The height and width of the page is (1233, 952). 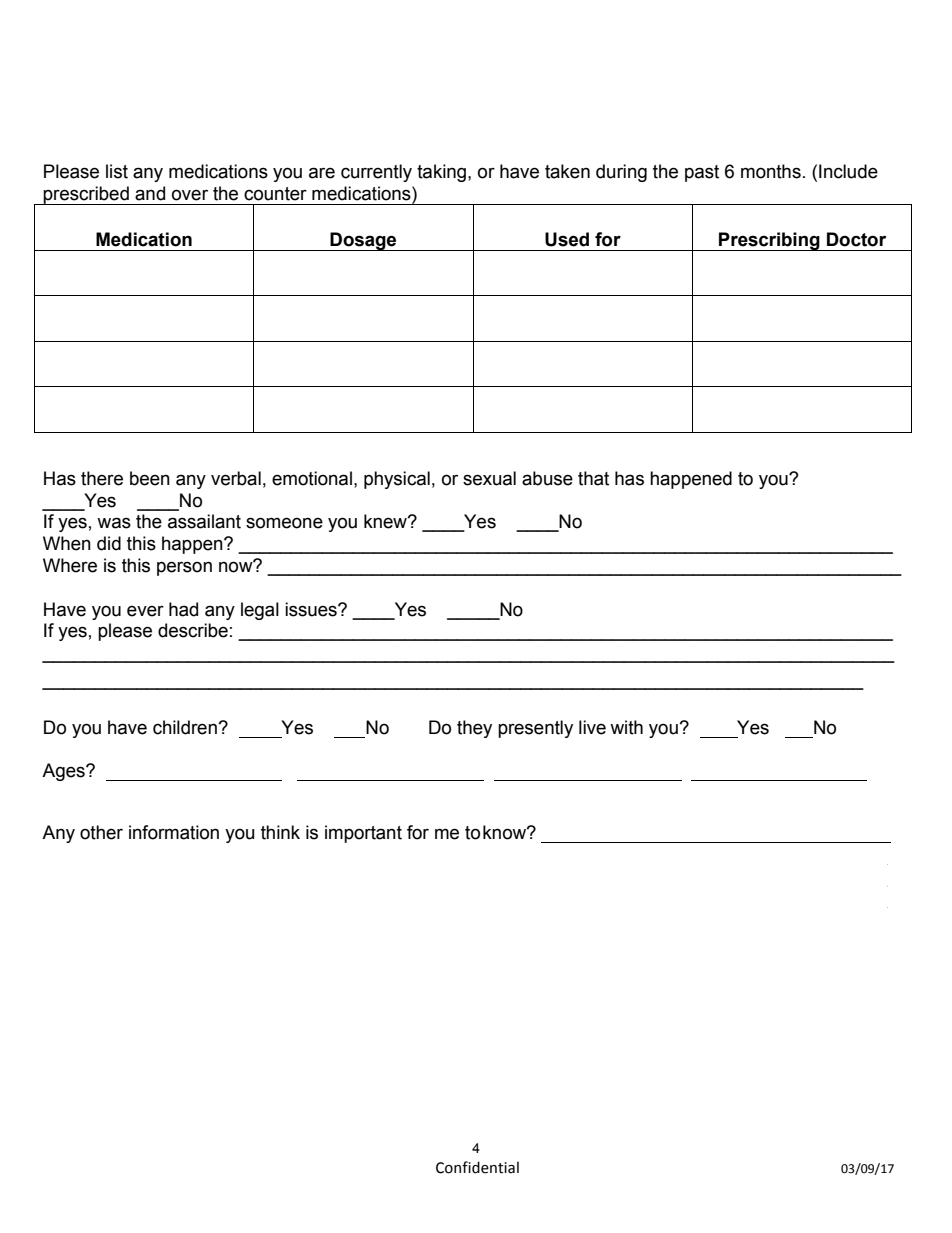 What do you see at coordinates (626, 727) in the page?
I see `with` at bounding box center [626, 727].
